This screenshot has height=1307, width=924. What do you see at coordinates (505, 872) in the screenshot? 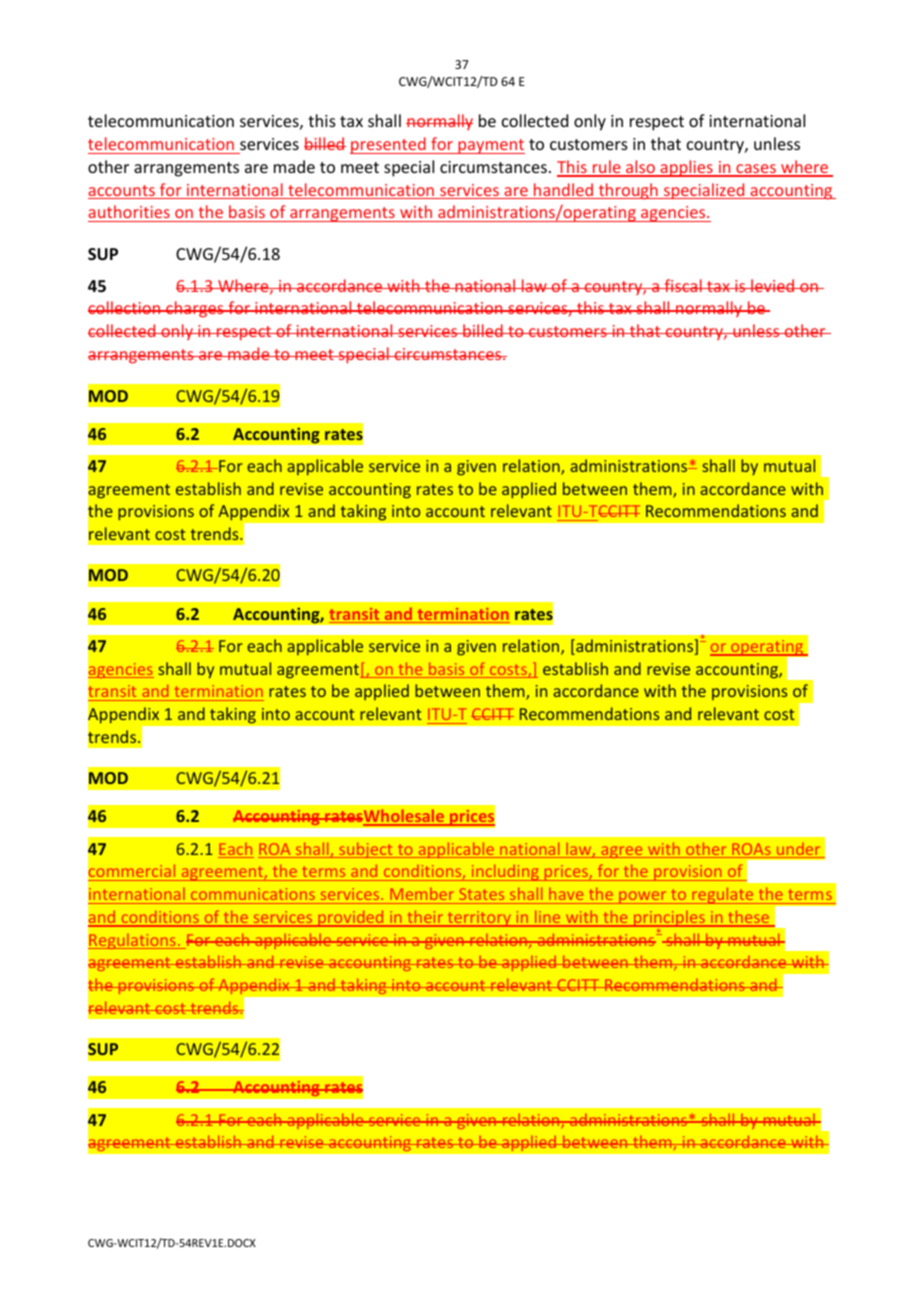
I see `including` at bounding box center [505, 872].
